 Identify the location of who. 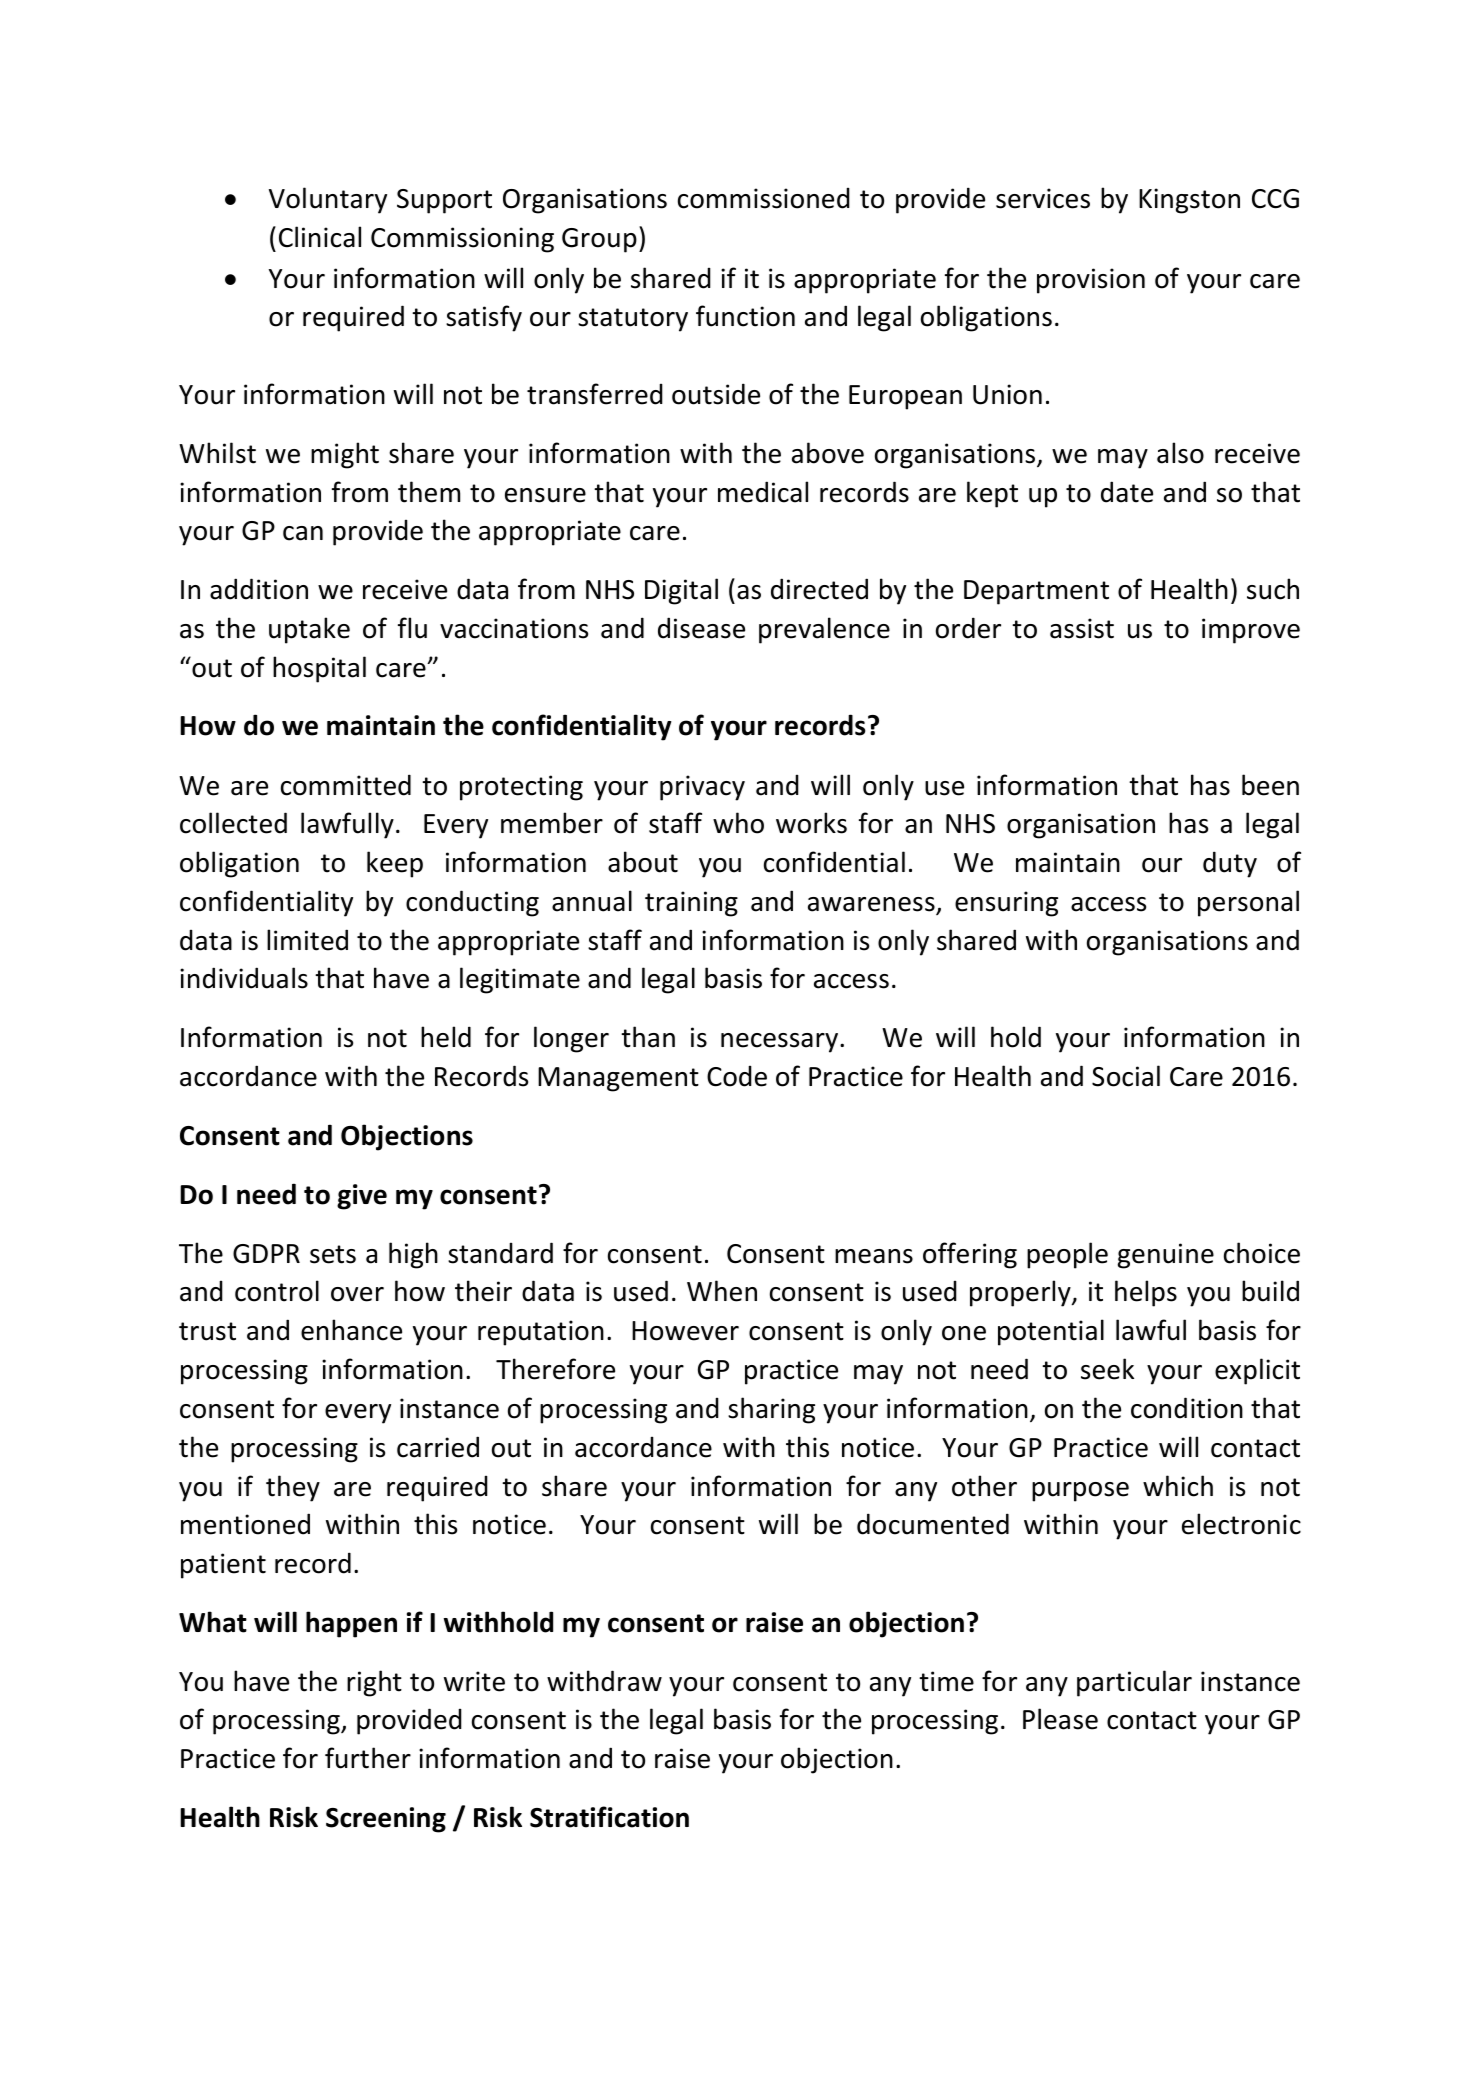
(738, 823).
